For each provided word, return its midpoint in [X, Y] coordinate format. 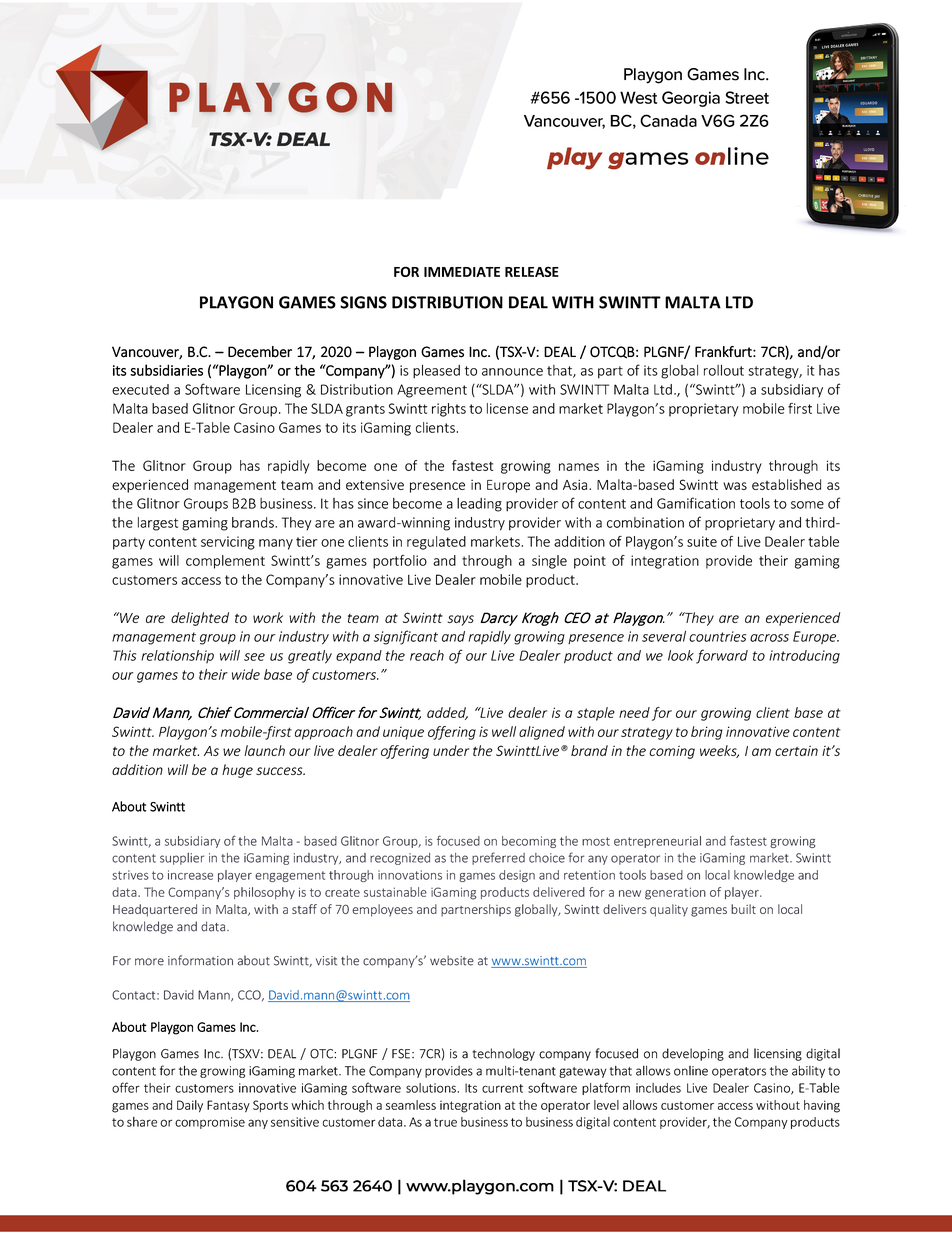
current [502, 1088]
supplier [182, 859]
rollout [724, 370]
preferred [498, 858]
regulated [436, 543]
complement [225, 562]
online [691, 1071]
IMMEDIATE [462, 272]
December [260, 352]
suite [702, 541]
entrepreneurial [657, 842]
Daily [190, 1106]
